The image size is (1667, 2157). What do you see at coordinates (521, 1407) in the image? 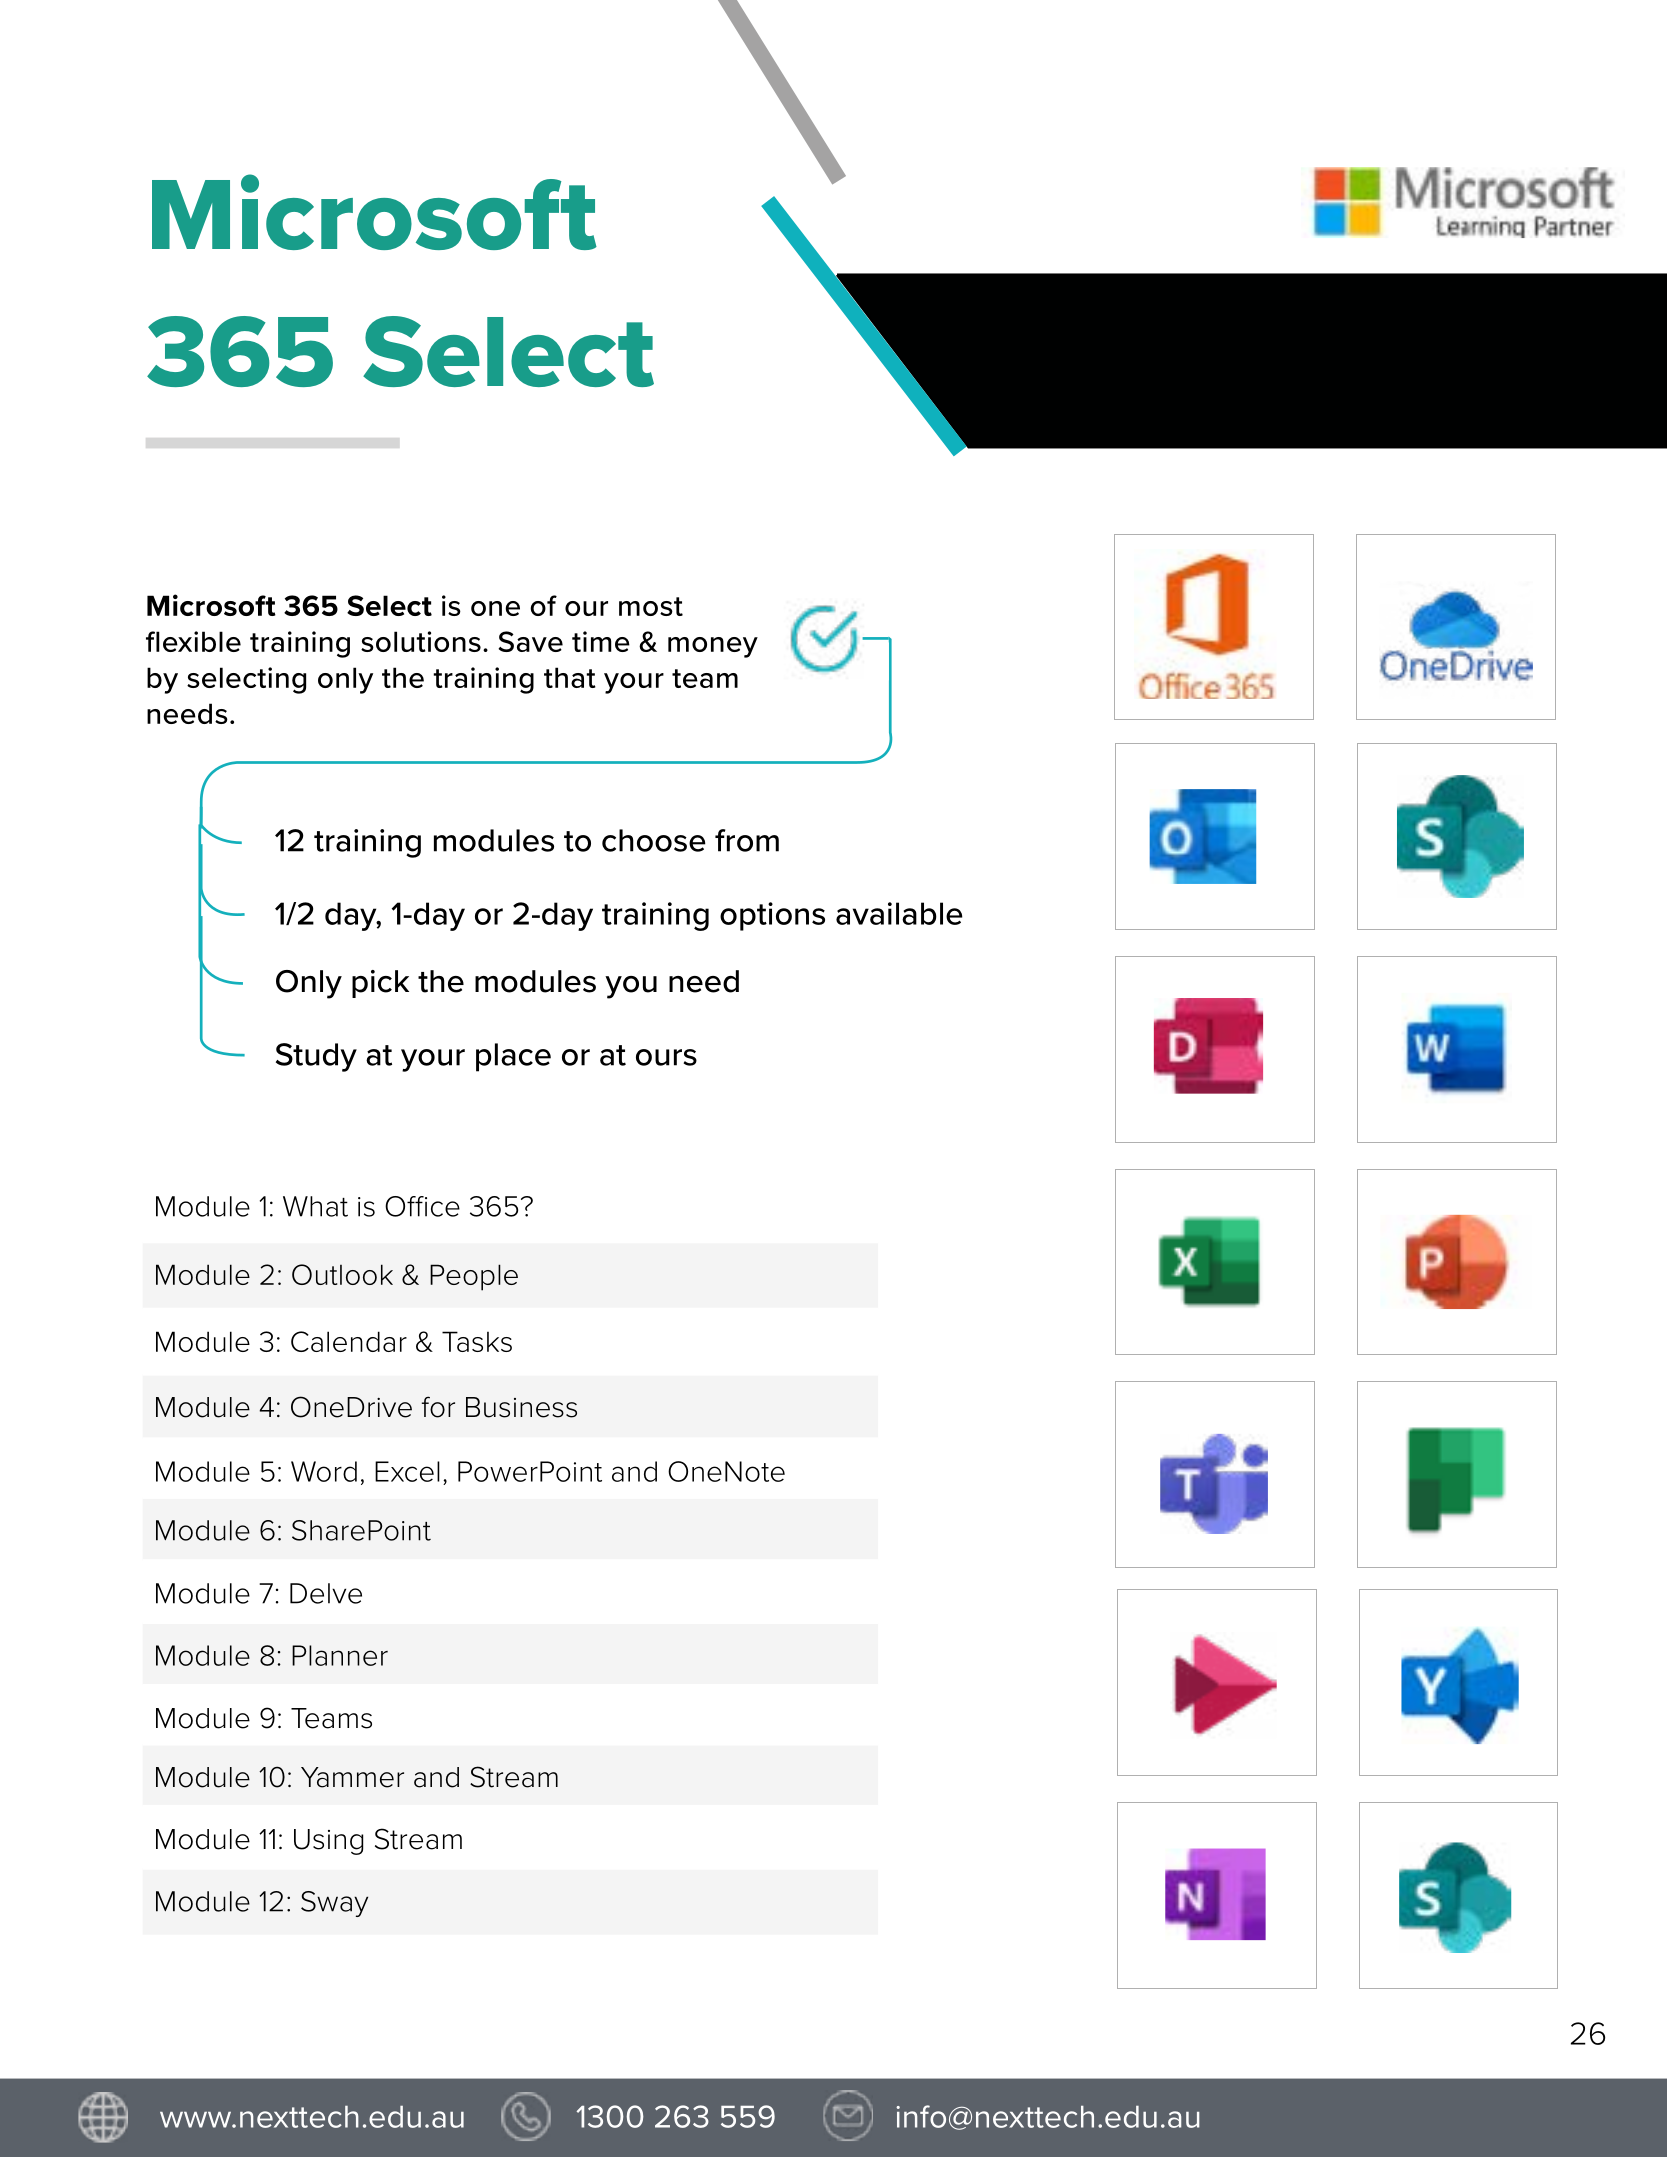
I see `Business` at bounding box center [521, 1407].
